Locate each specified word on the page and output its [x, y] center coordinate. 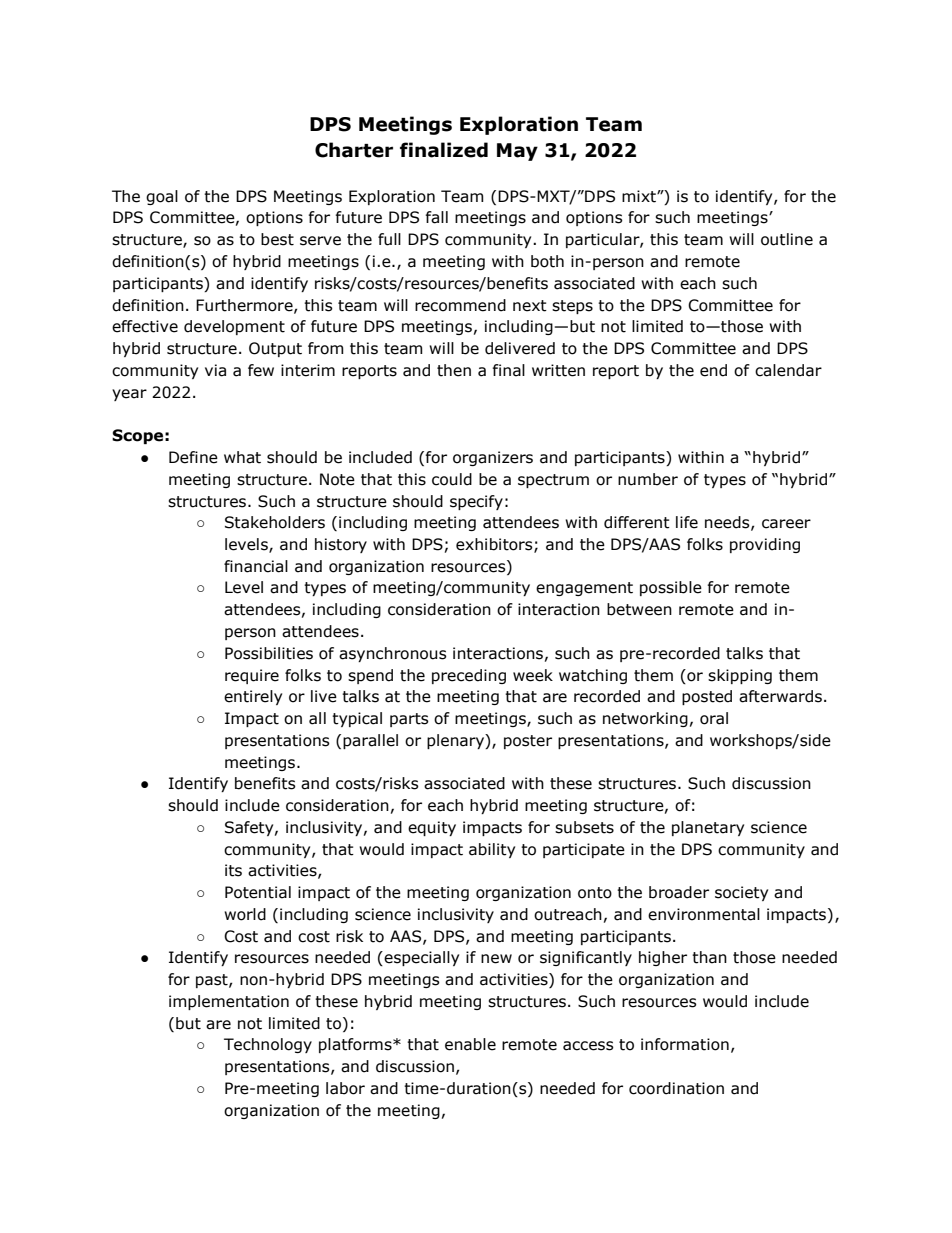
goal [162, 197]
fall [437, 217]
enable [470, 1044]
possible [671, 588]
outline [787, 239]
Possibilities [269, 653]
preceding [469, 676]
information [685, 1044]
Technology [268, 1045]
